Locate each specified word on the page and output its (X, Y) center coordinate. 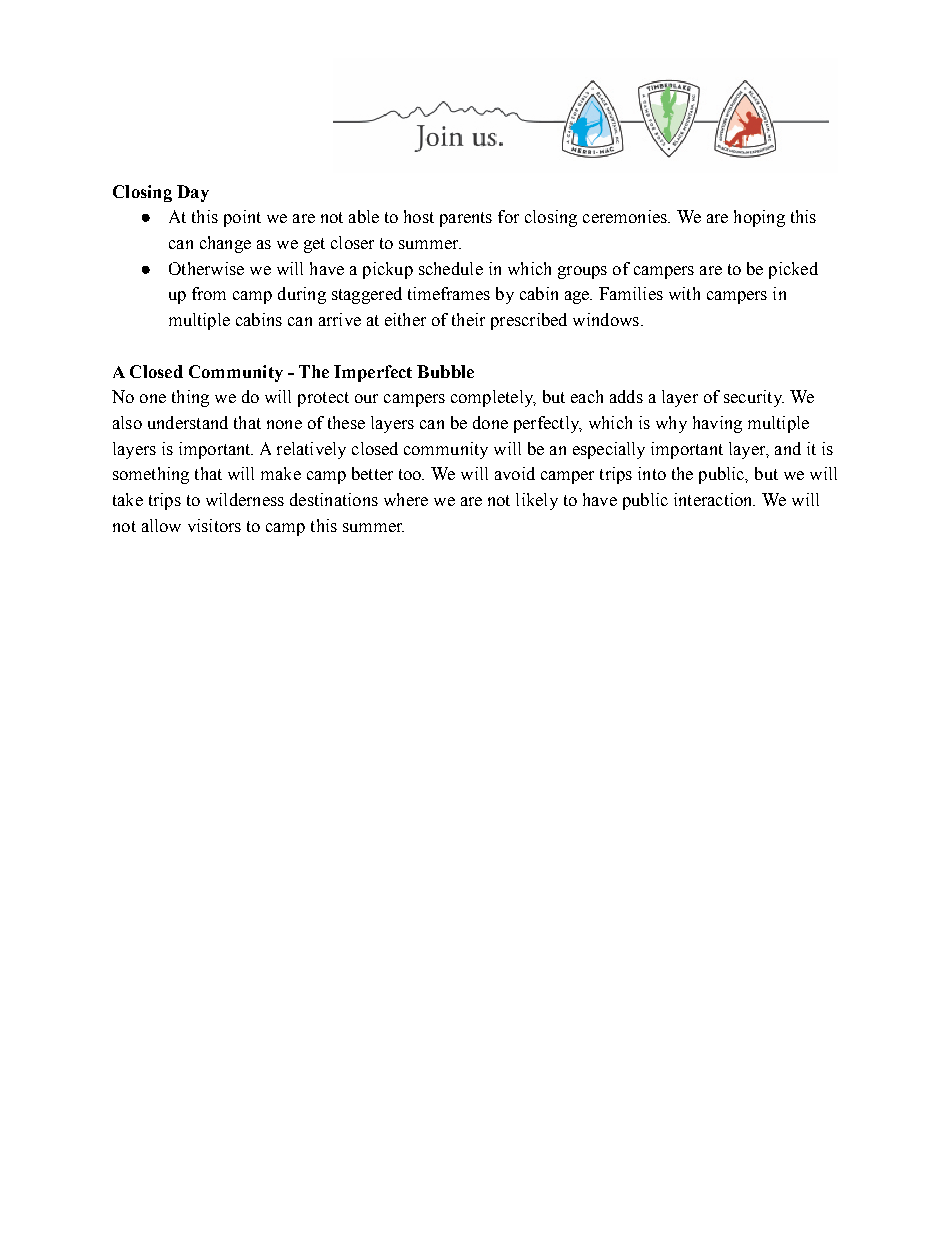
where (406, 499)
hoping (759, 218)
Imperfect (373, 373)
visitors (214, 525)
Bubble (445, 371)
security (754, 398)
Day (193, 193)
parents (466, 219)
